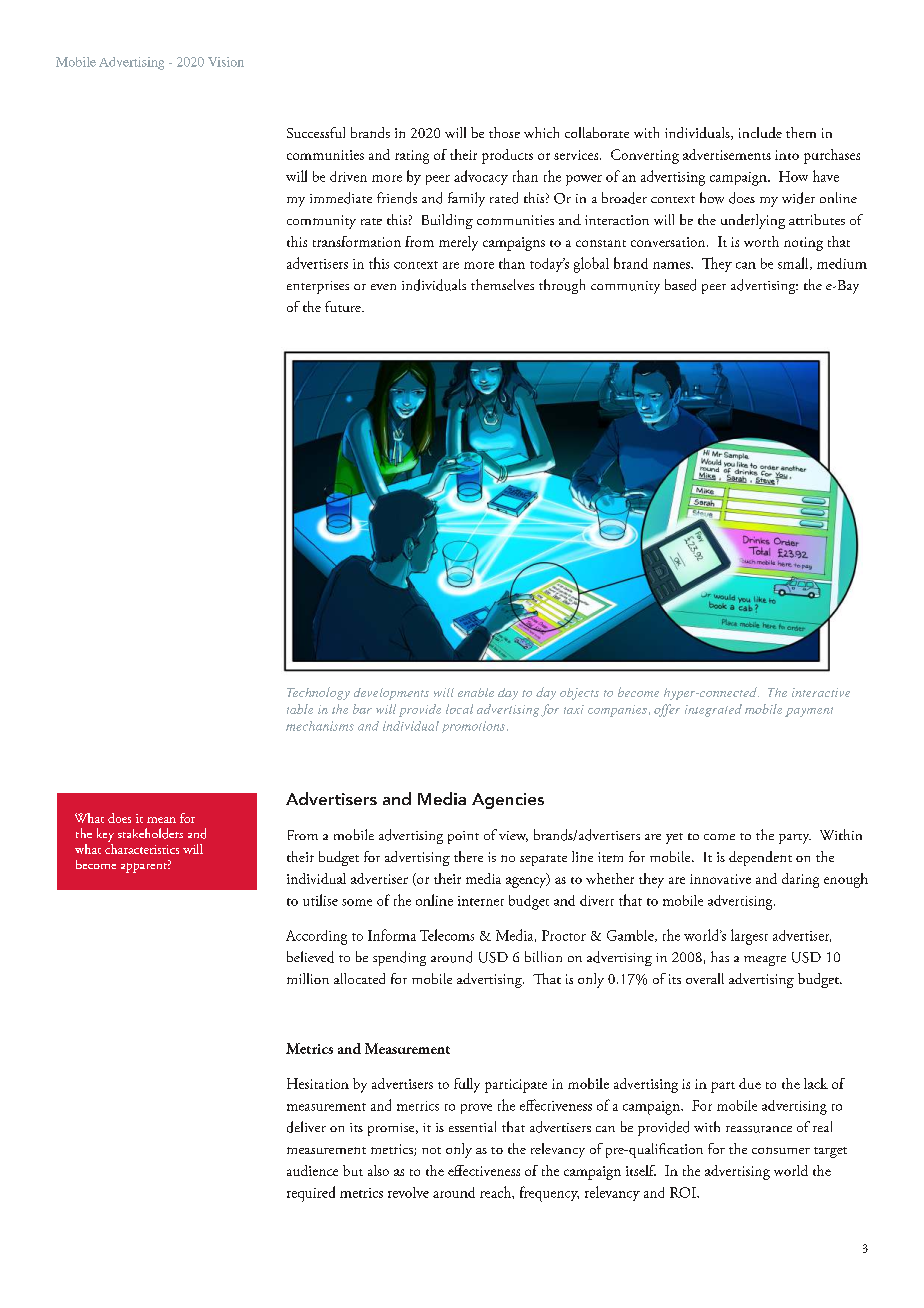 The image size is (924, 1308). I want to click on Vision, so click(226, 62).
